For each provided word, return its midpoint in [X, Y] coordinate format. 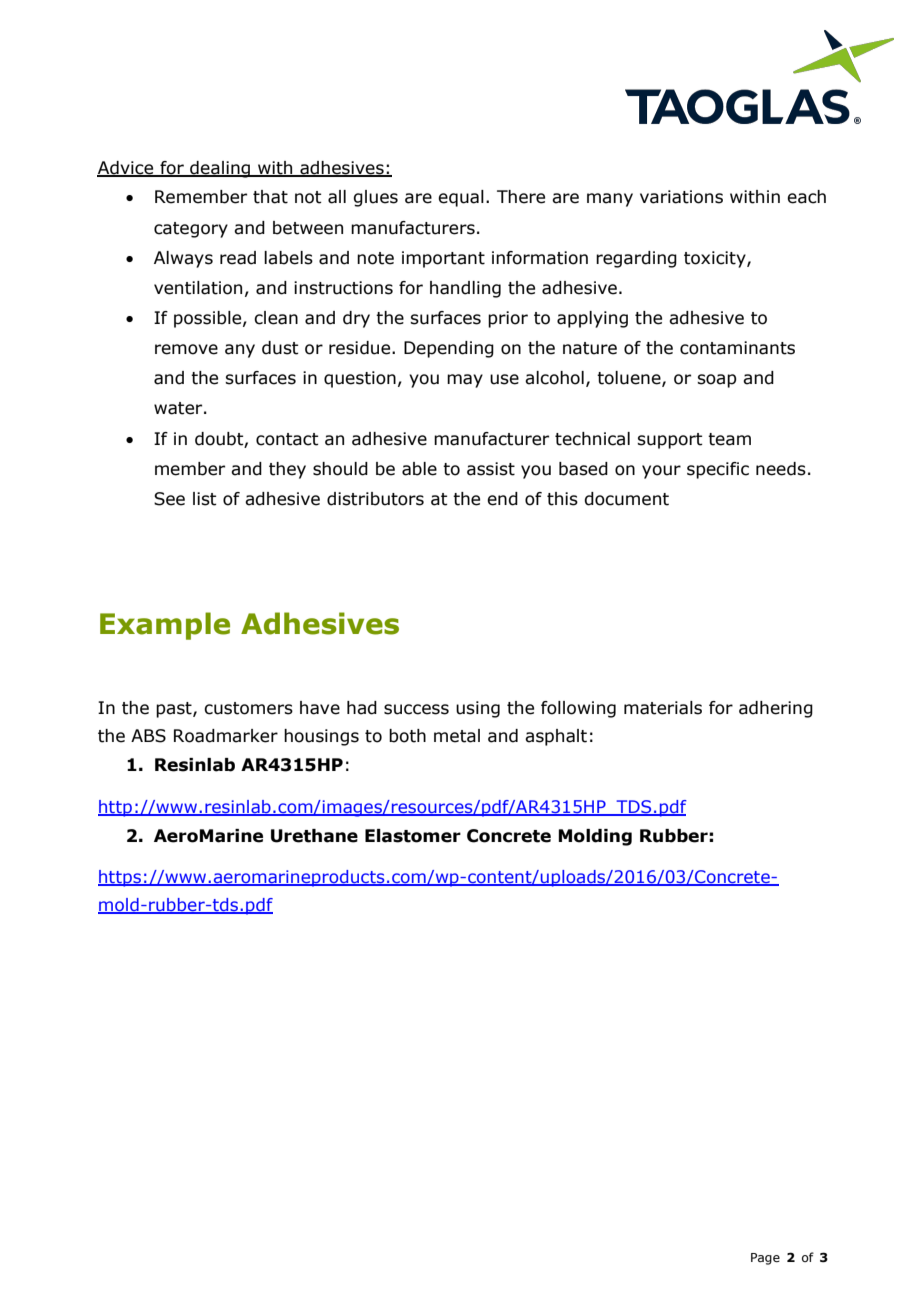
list [205, 499]
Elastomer [413, 836]
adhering [776, 709]
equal [461, 198]
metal [457, 736]
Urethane [314, 836]
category [191, 230]
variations [681, 197]
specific [718, 470]
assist [491, 469]
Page [765, 1259]
